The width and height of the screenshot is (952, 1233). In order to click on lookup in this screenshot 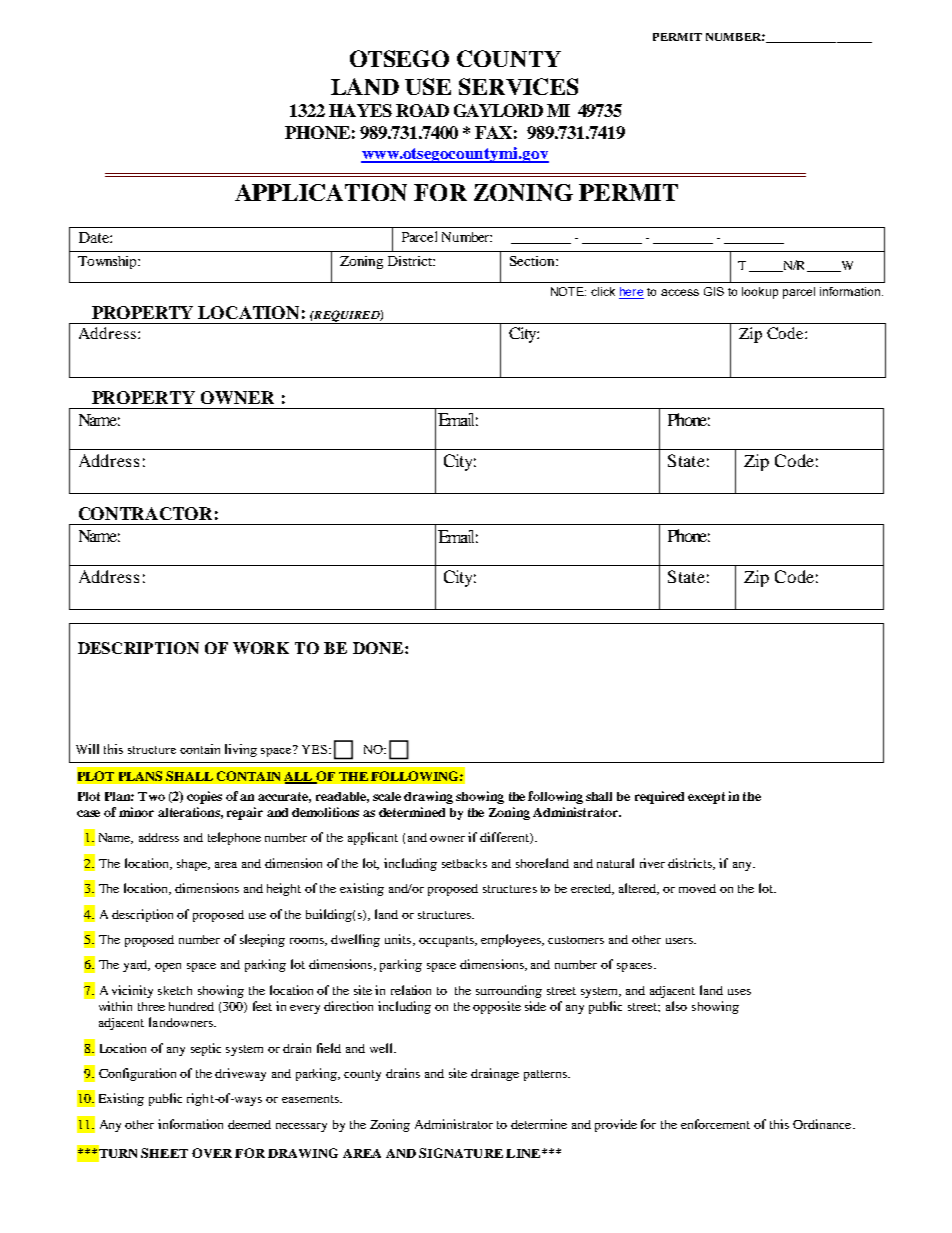, I will do `click(760, 293)`.
